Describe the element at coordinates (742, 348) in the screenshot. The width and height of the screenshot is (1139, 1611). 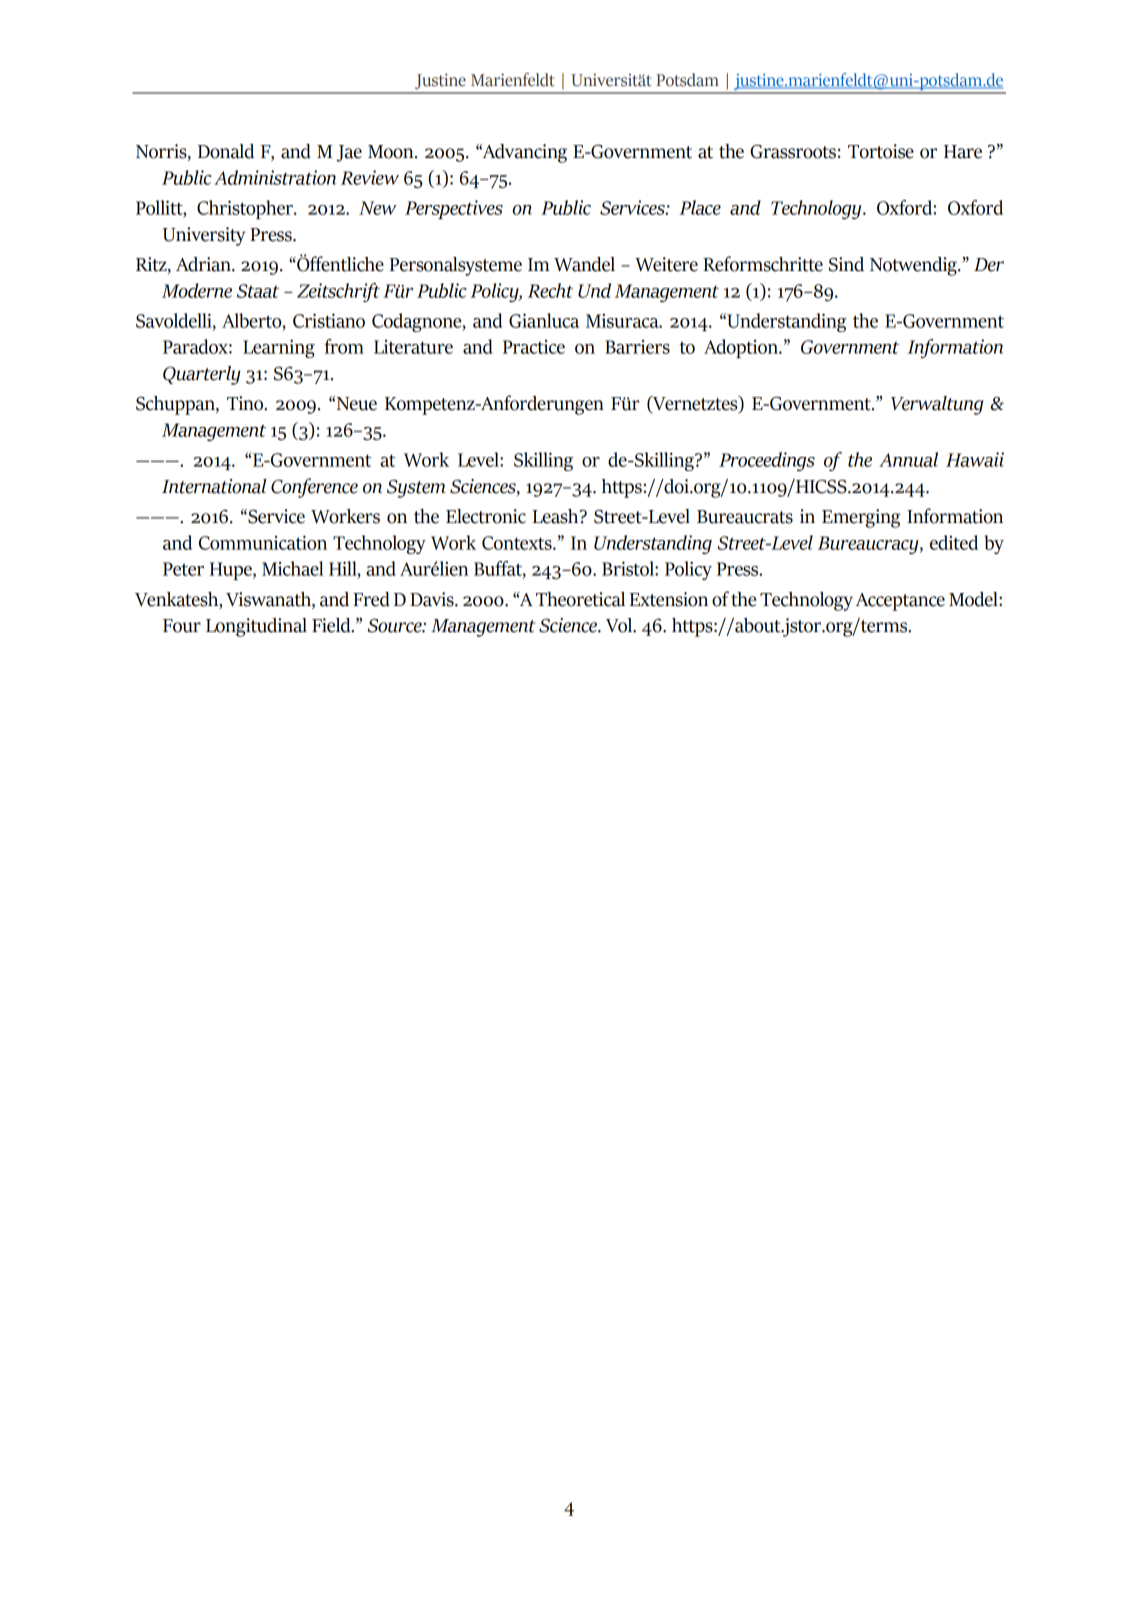
I see `Adoption` at that location.
